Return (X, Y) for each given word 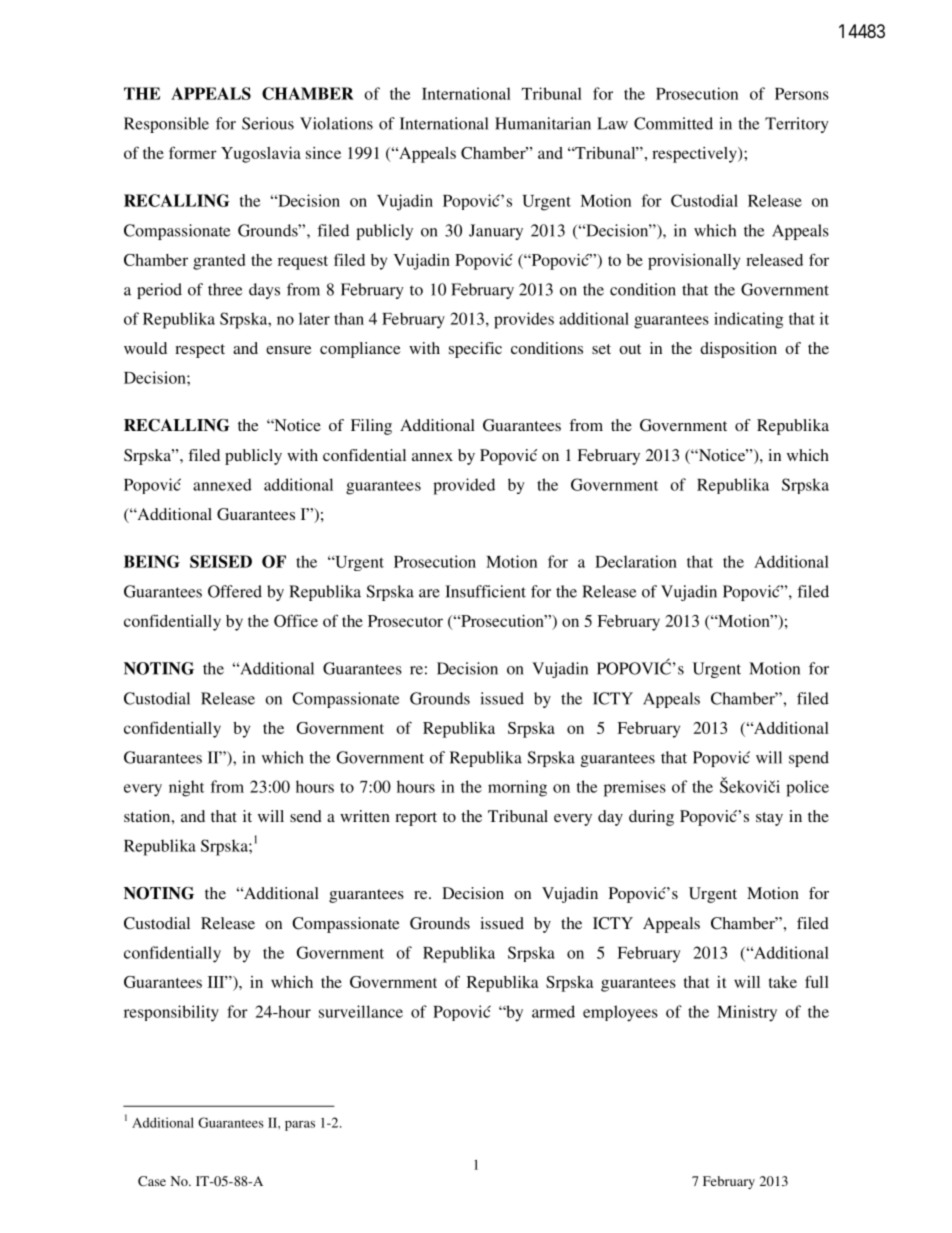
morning (517, 788)
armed (553, 1011)
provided (464, 486)
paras (300, 1126)
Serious (268, 123)
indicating (748, 320)
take (783, 982)
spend (809, 759)
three (225, 289)
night (186, 788)
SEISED (221, 561)
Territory (797, 125)
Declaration (636, 561)
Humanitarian (543, 123)
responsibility (171, 1013)
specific (475, 350)
